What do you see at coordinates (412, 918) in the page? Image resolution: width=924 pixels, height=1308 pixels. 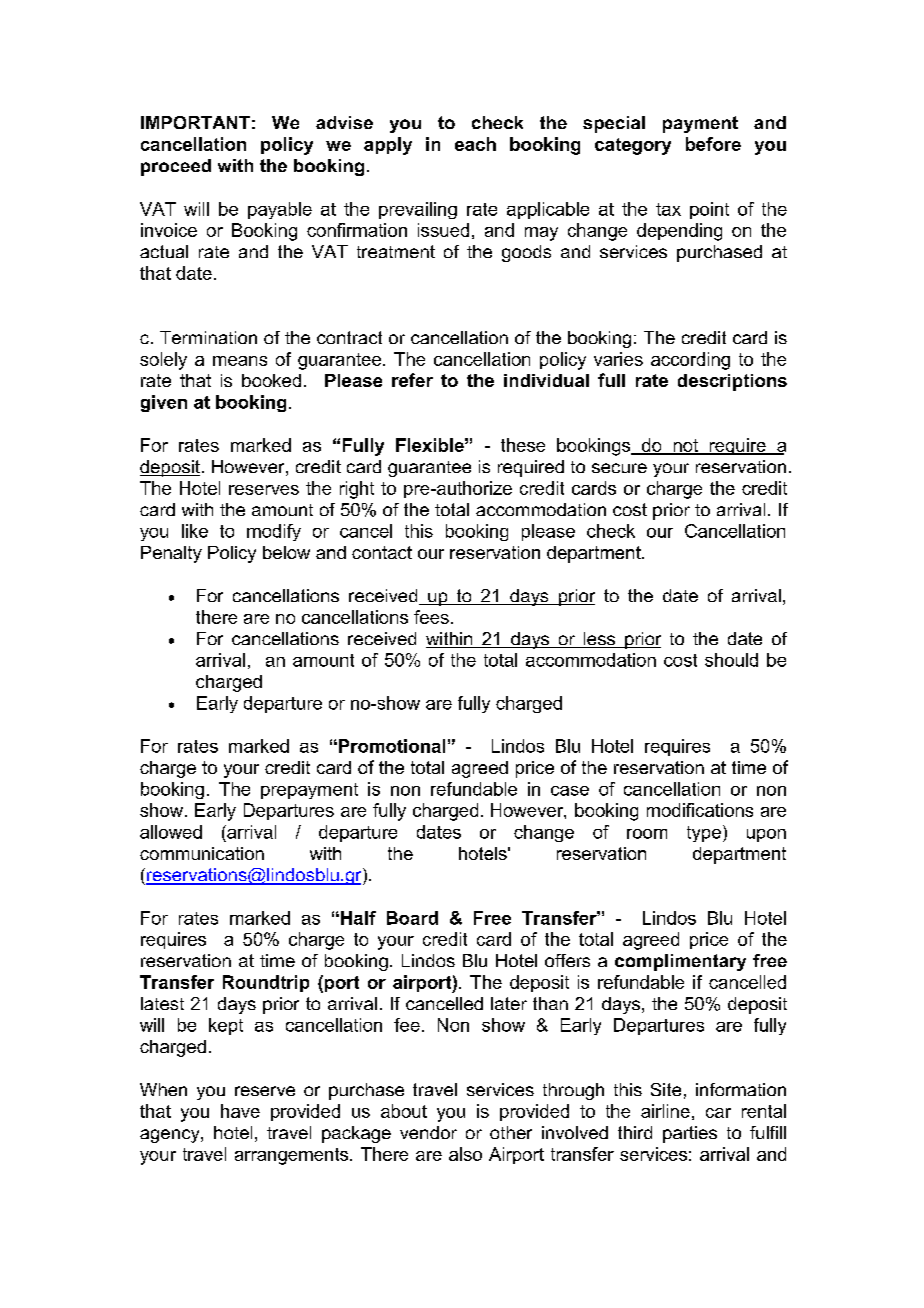 I see `Board` at bounding box center [412, 918].
